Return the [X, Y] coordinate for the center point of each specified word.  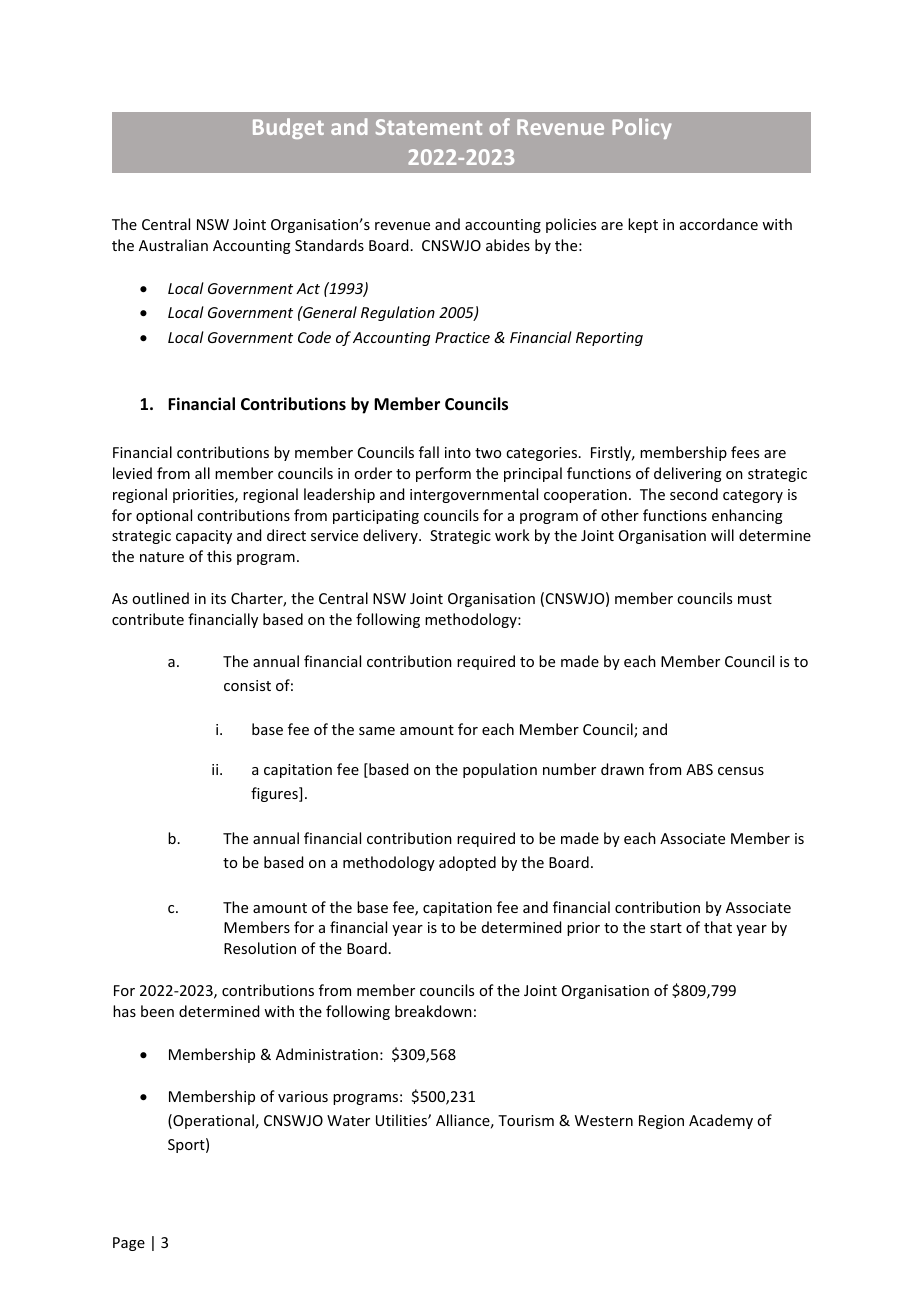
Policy [642, 128]
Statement [429, 127]
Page [129, 1244]
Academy [721, 1121]
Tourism [526, 1120]
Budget [288, 128]
